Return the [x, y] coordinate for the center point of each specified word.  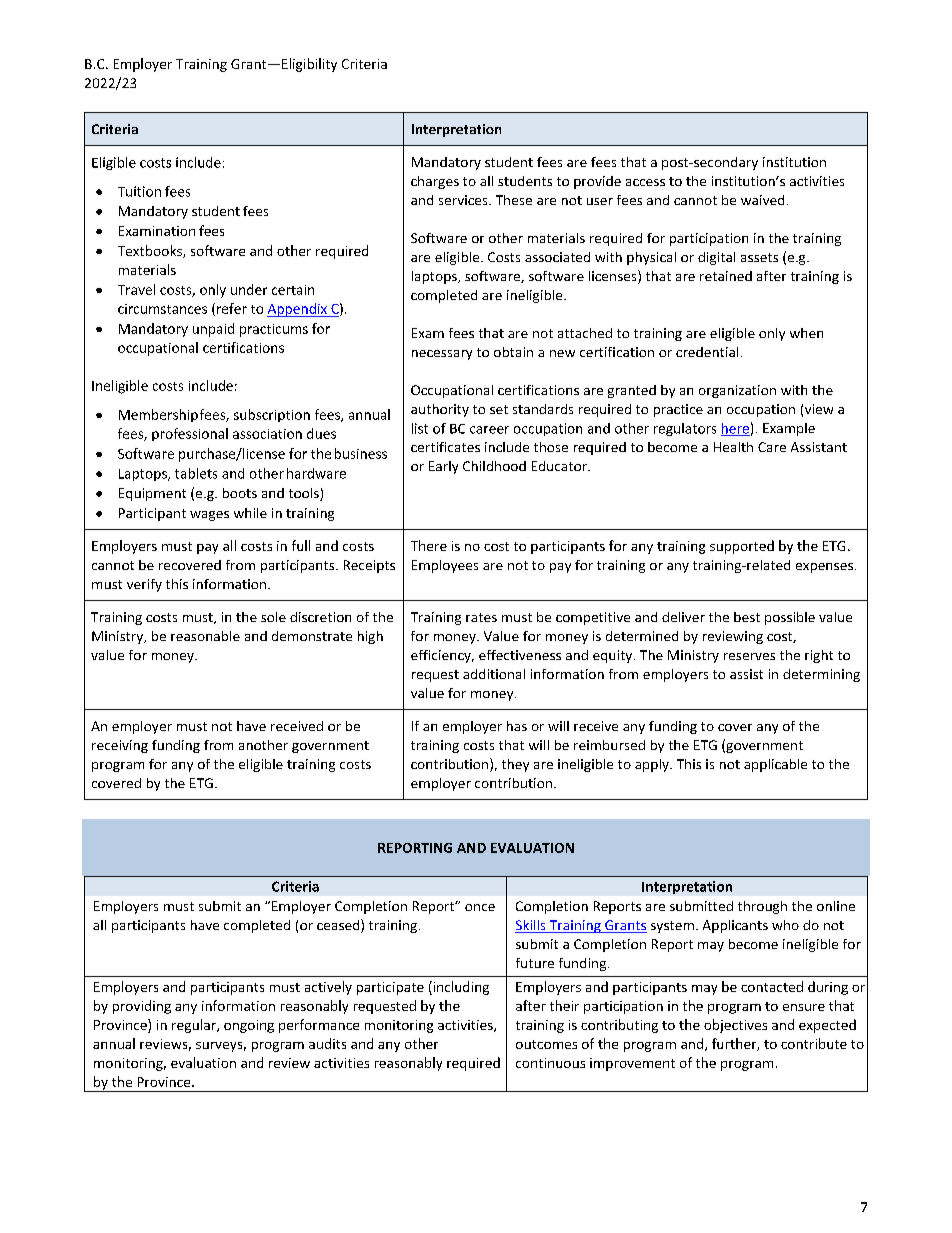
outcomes [546, 1044]
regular [195, 1026]
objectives [735, 1026]
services [464, 200]
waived [762, 200]
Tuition [139, 191]
